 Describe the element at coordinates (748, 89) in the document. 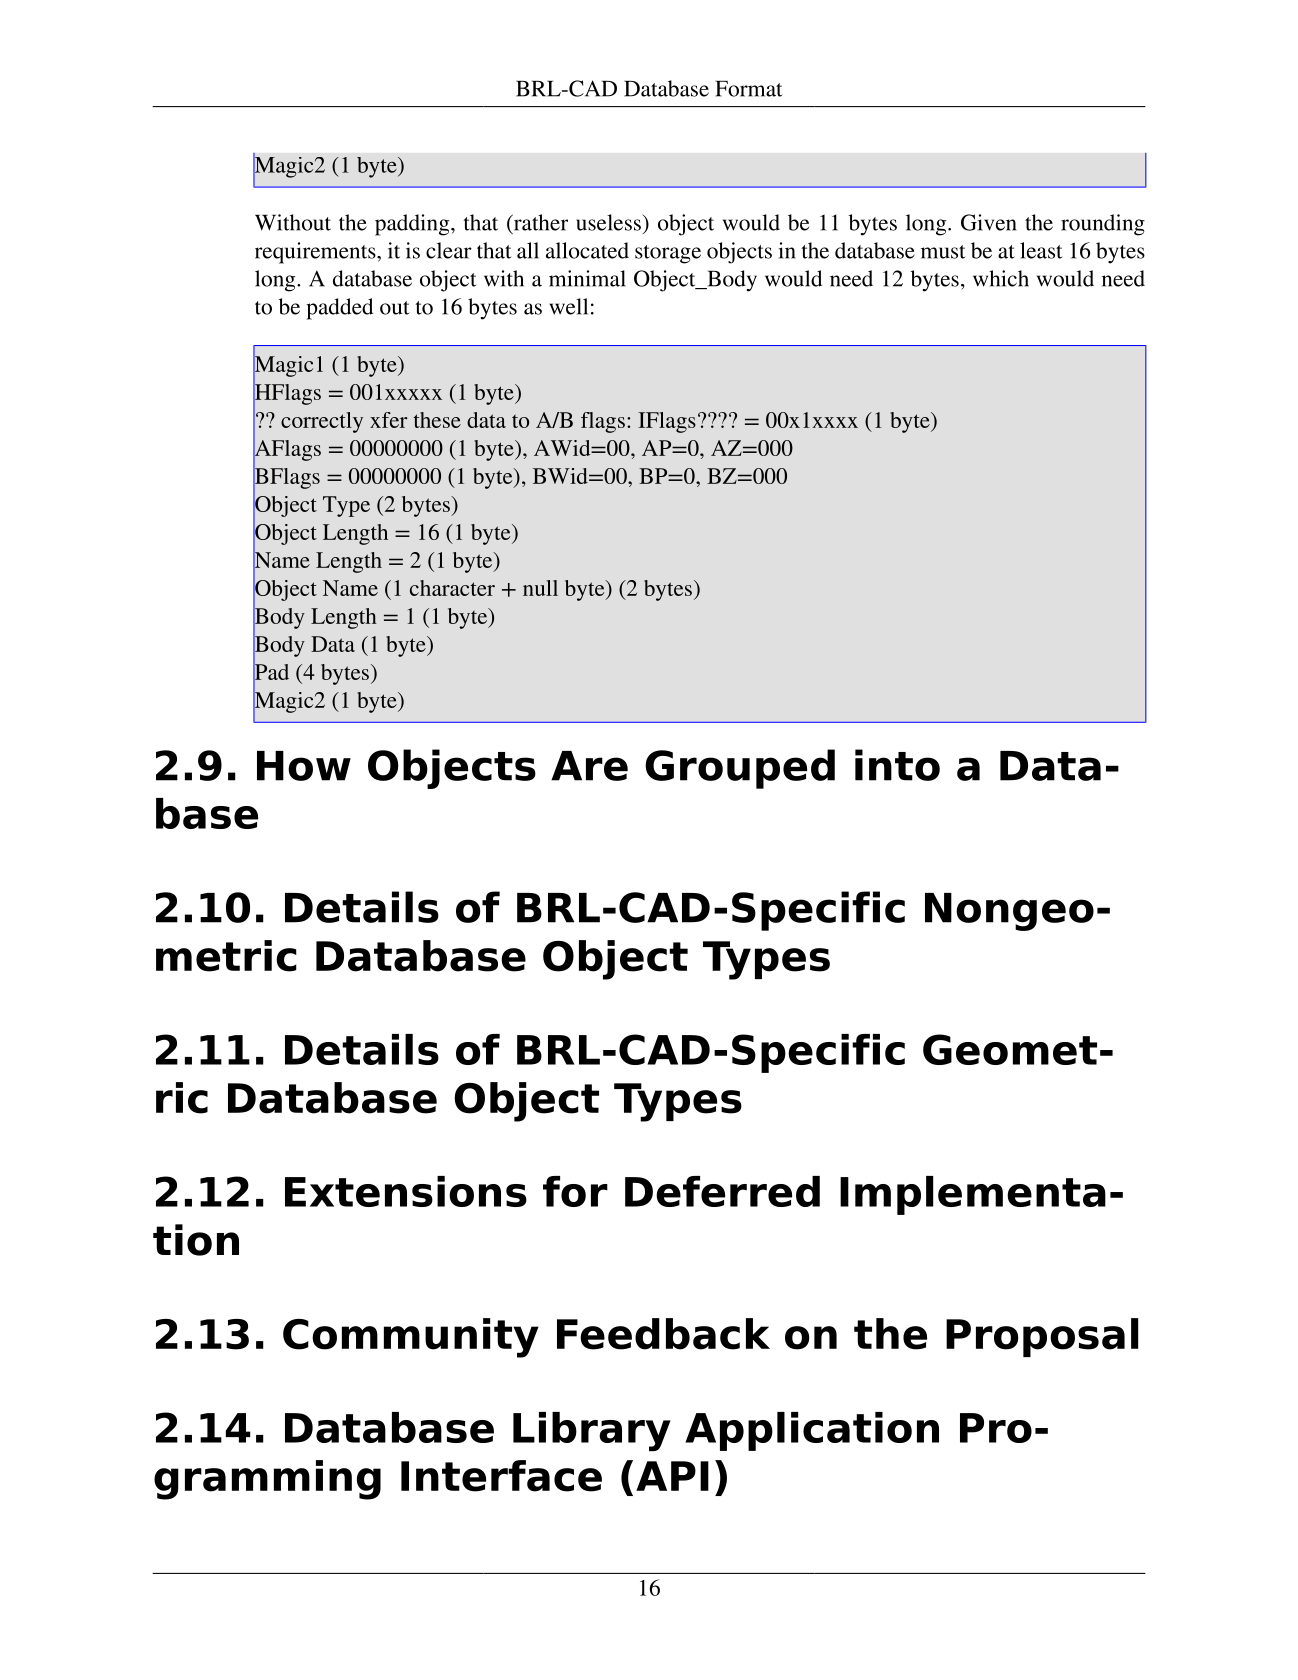

I see `Format` at that location.
